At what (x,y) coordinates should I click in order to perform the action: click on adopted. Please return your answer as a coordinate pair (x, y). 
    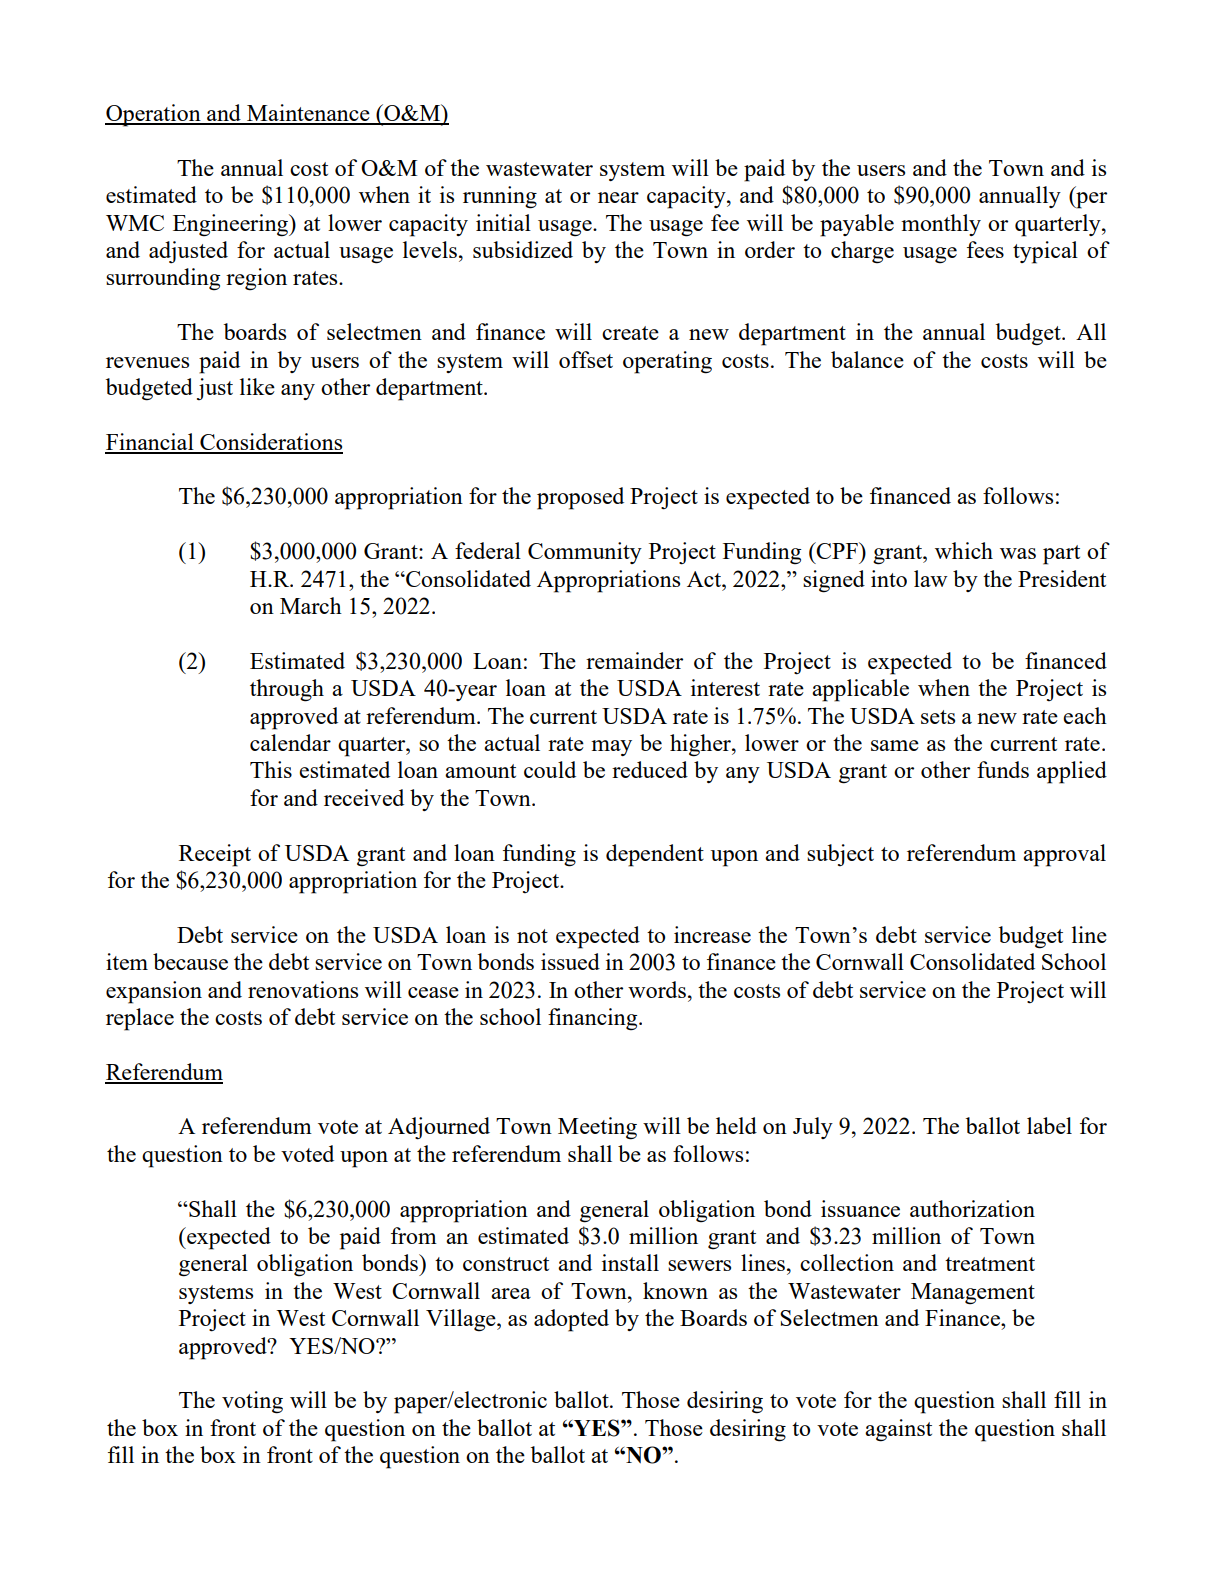
    Looking at the image, I should click on (571, 1320).
